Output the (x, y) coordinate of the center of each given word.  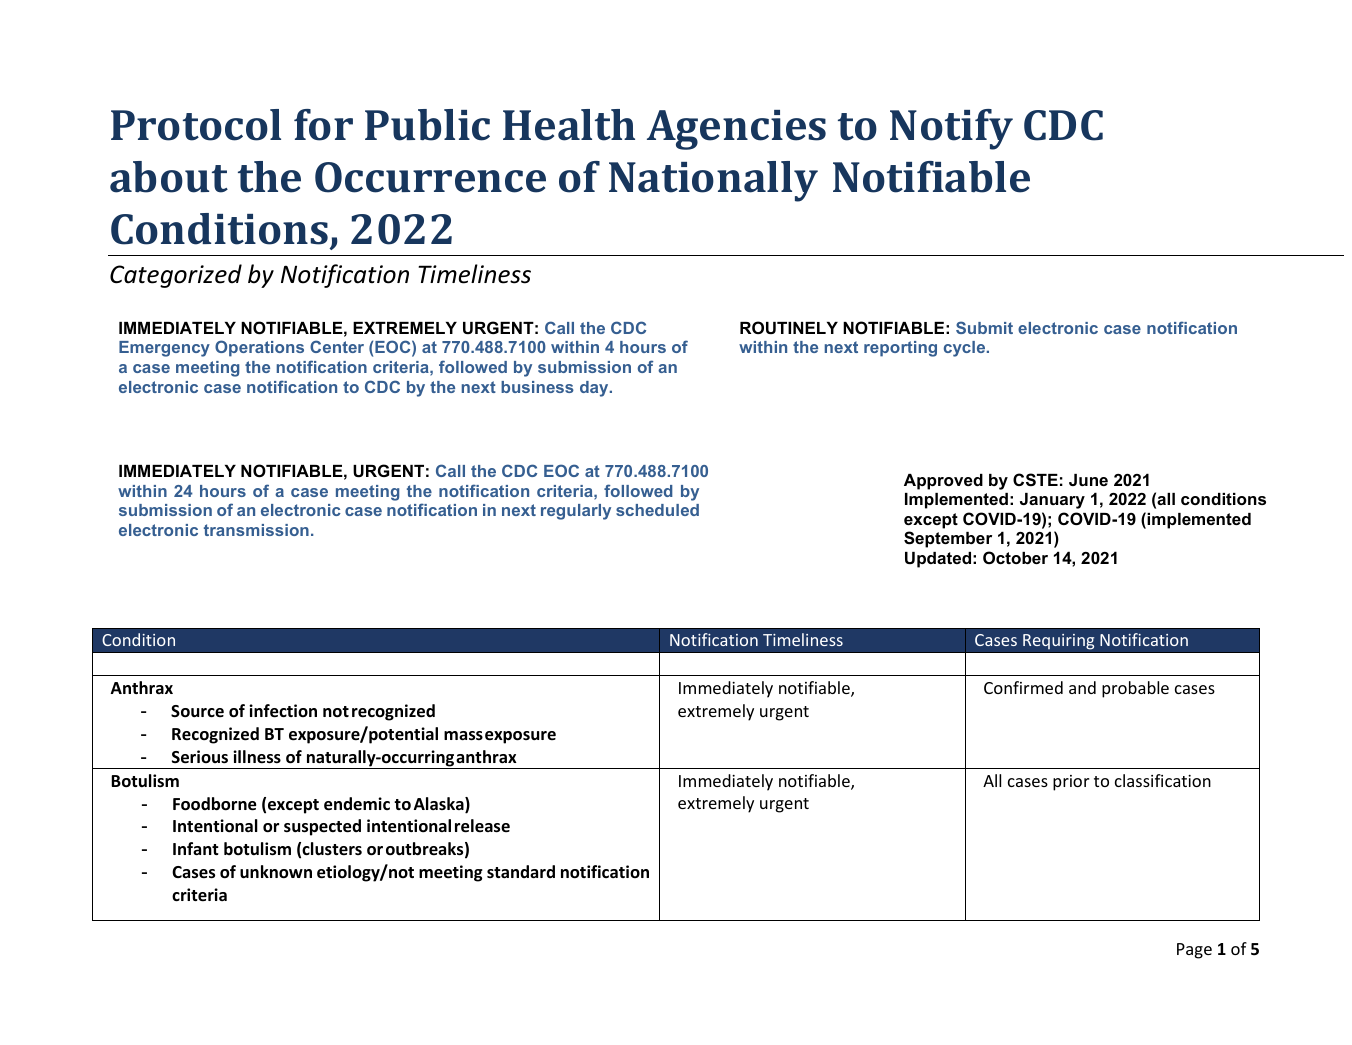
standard (521, 871)
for (323, 125)
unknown (276, 872)
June (1088, 480)
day (595, 389)
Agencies (736, 130)
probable (1135, 689)
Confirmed (1023, 687)
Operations (259, 348)
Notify (951, 129)
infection (283, 711)
